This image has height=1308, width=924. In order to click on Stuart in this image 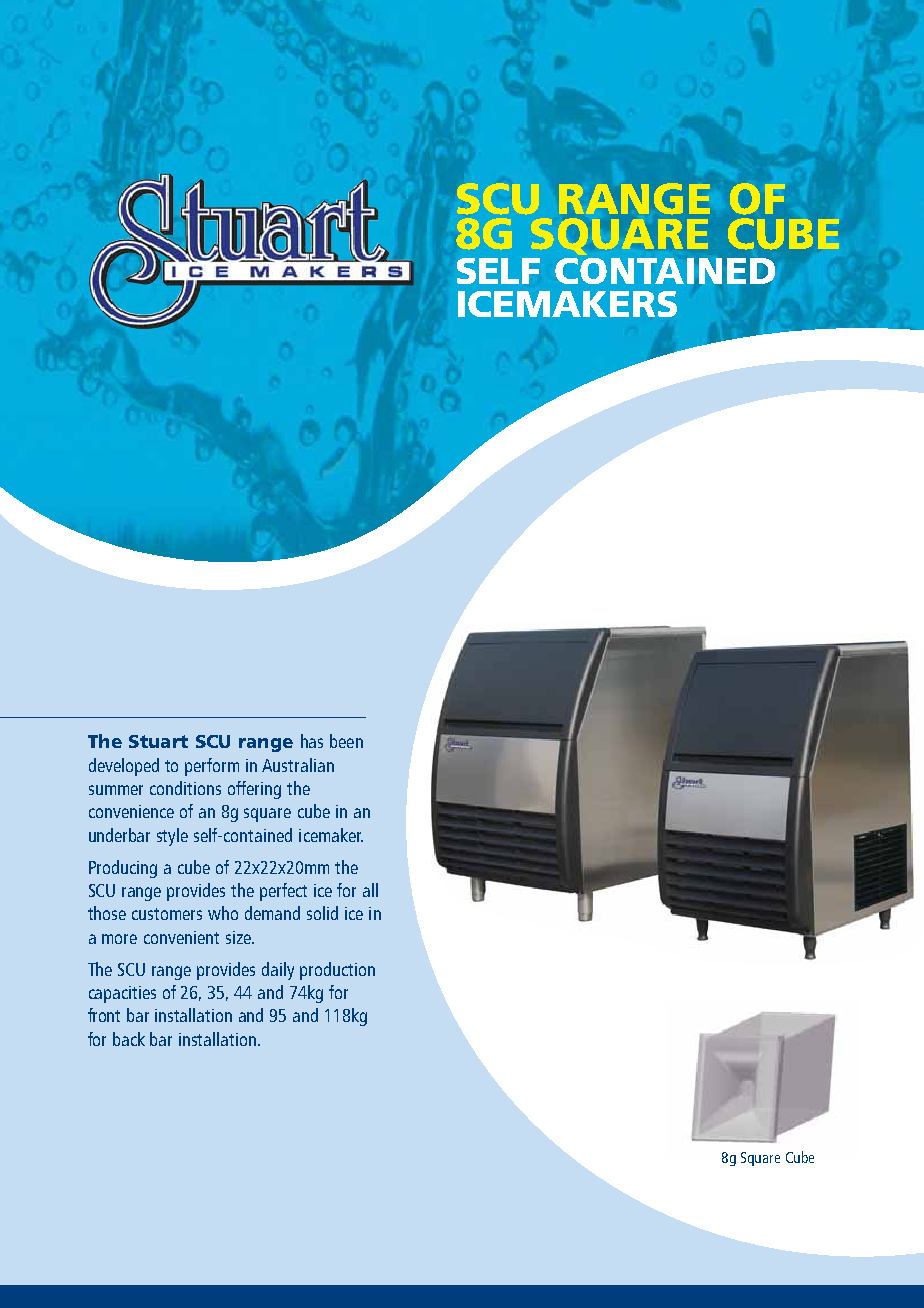, I will do `click(158, 741)`.
